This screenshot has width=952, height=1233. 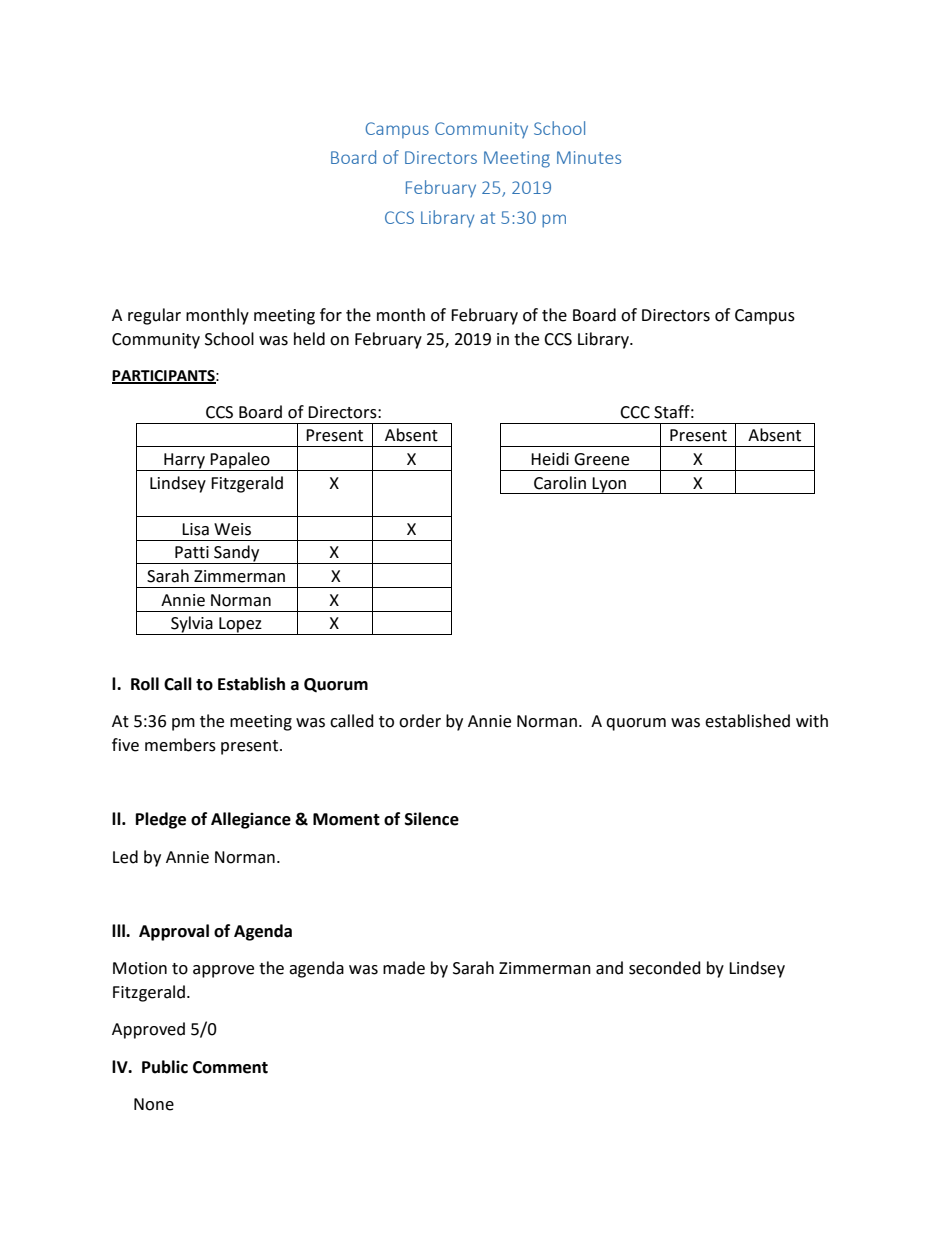 What do you see at coordinates (550, 459) in the screenshot?
I see `Heidi` at bounding box center [550, 459].
